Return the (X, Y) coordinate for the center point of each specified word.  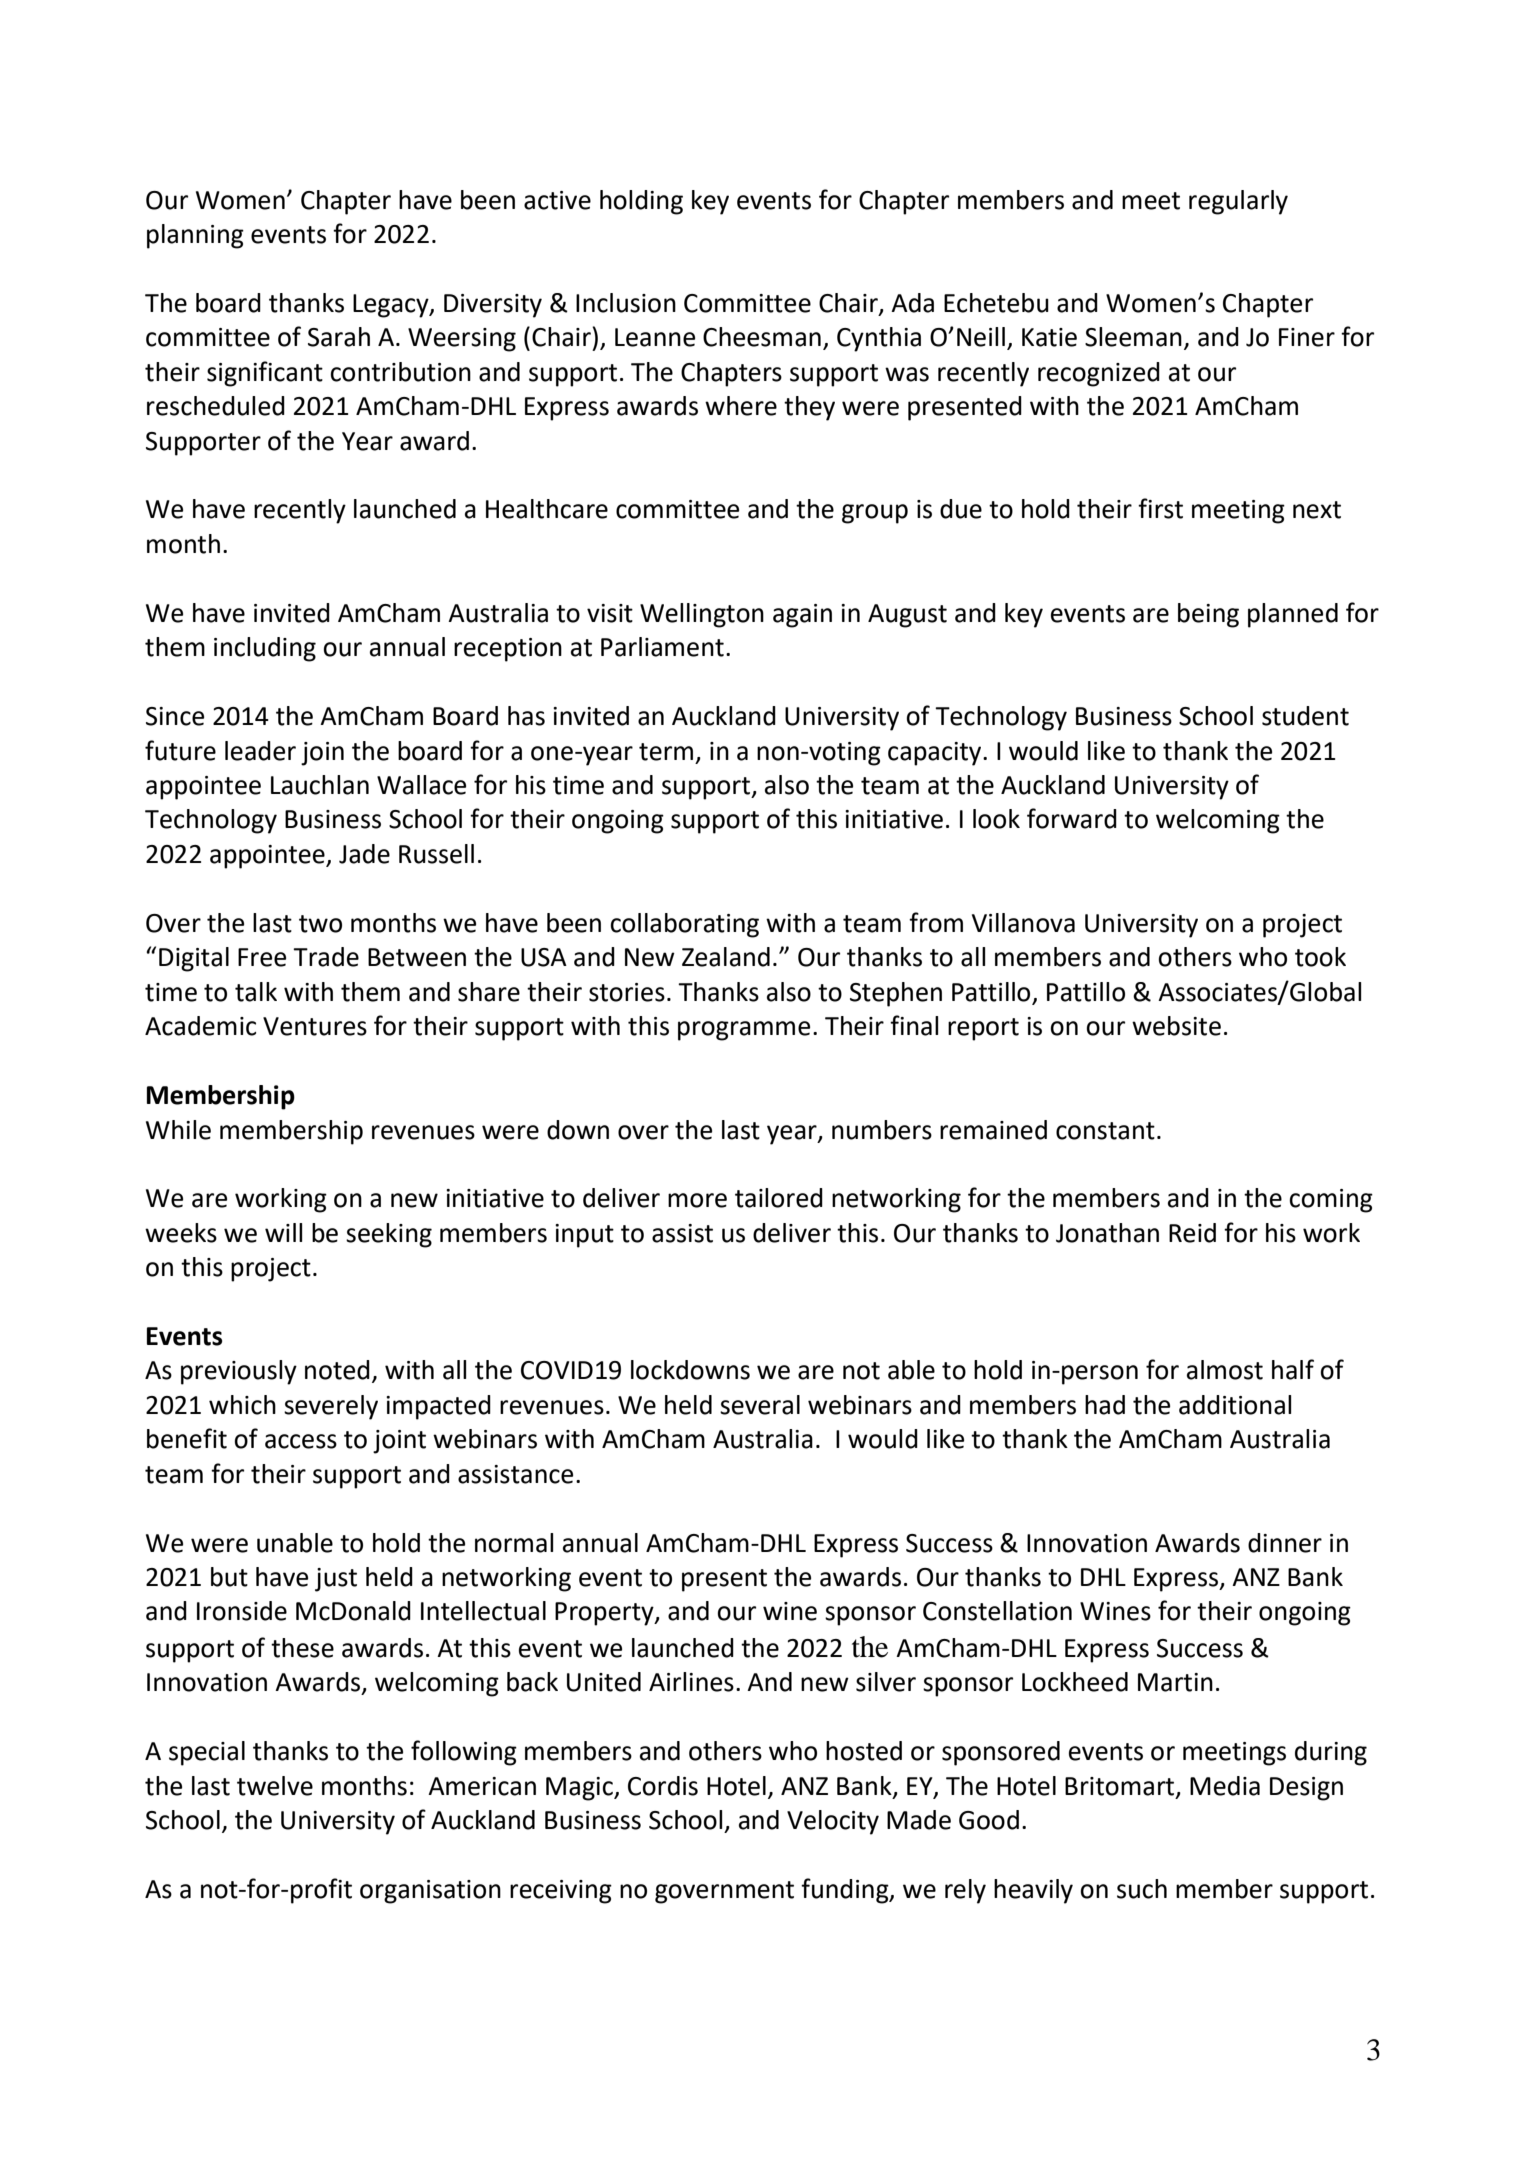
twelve (275, 1786)
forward (1072, 818)
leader (260, 751)
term (666, 752)
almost (1225, 1370)
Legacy (392, 306)
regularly (1238, 202)
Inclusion (626, 303)
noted (337, 1370)
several (760, 1405)
